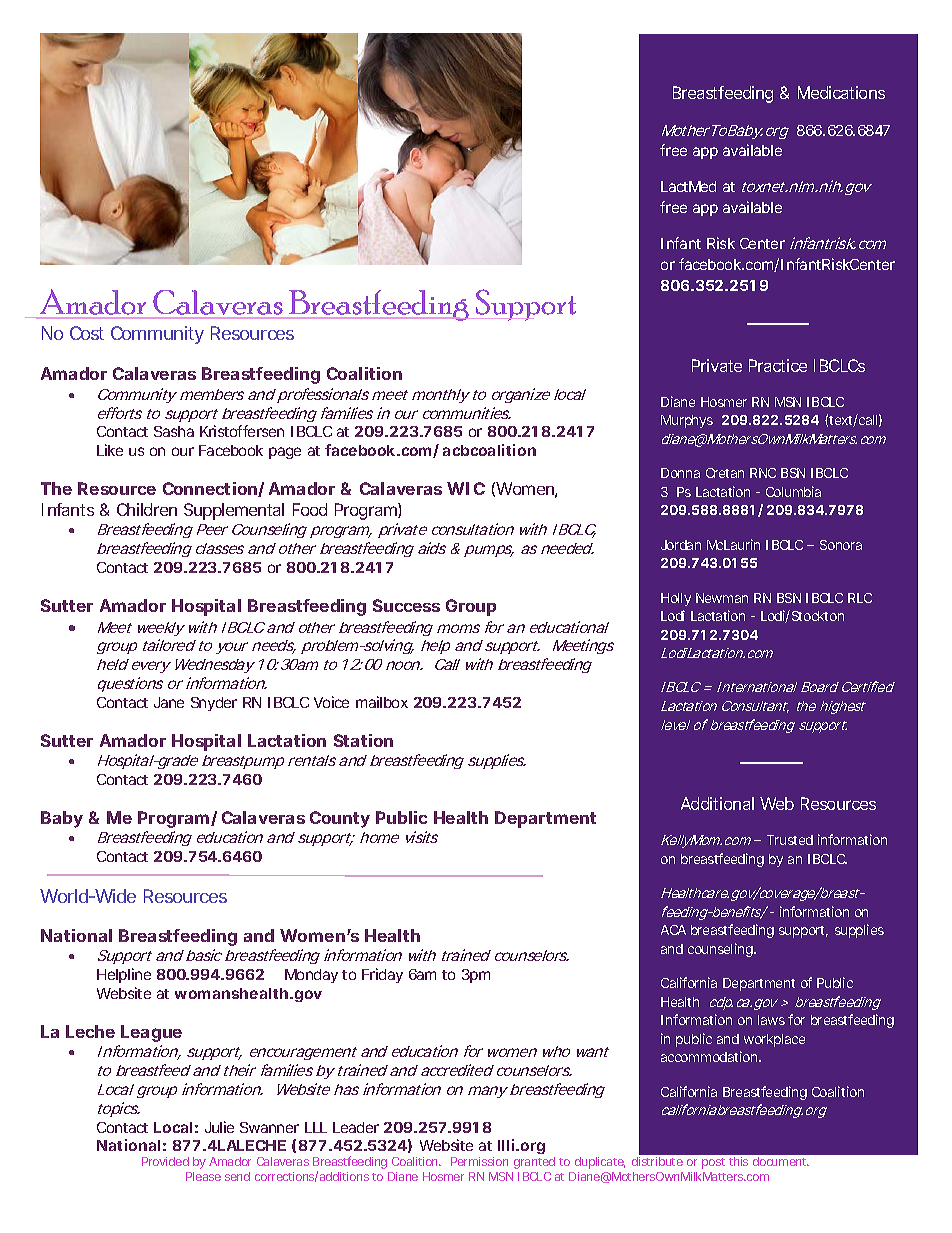 Image resolution: width=952 pixels, height=1233 pixels. I want to click on Jane, so click(169, 702).
